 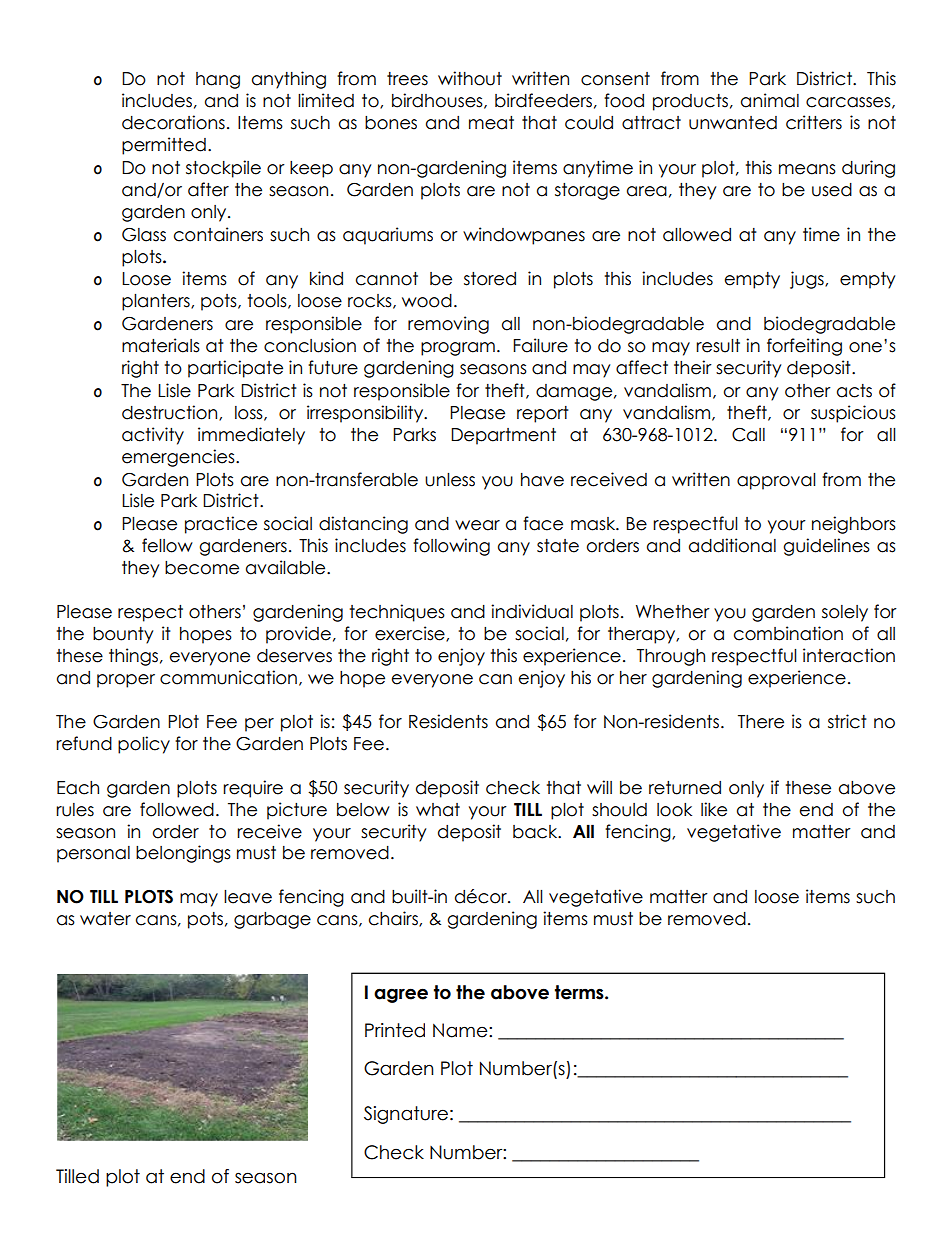 What do you see at coordinates (161, 345) in the screenshot?
I see `materials` at bounding box center [161, 345].
